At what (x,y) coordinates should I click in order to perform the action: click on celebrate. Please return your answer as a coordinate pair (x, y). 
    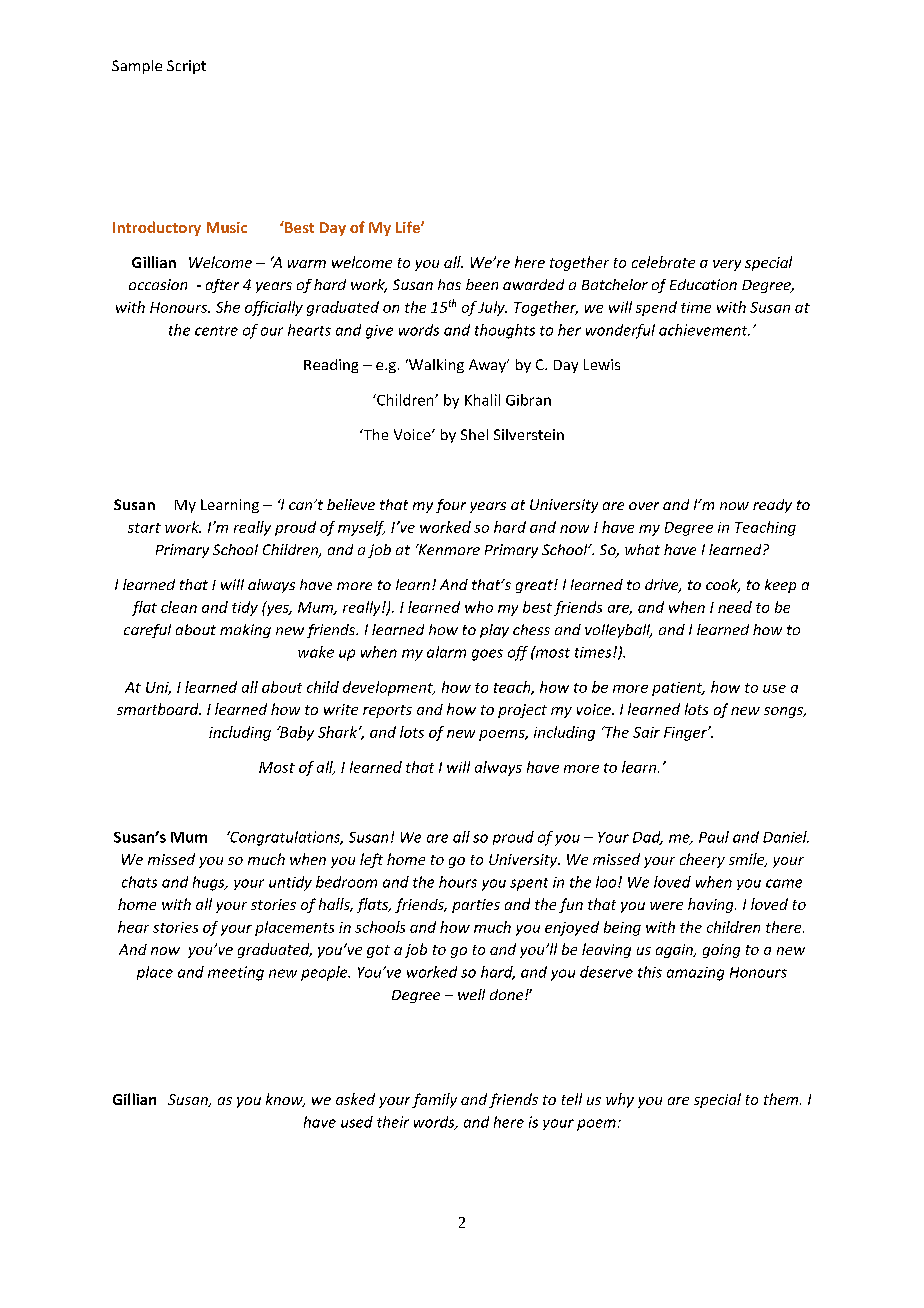
    Looking at the image, I should click on (663, 262).
